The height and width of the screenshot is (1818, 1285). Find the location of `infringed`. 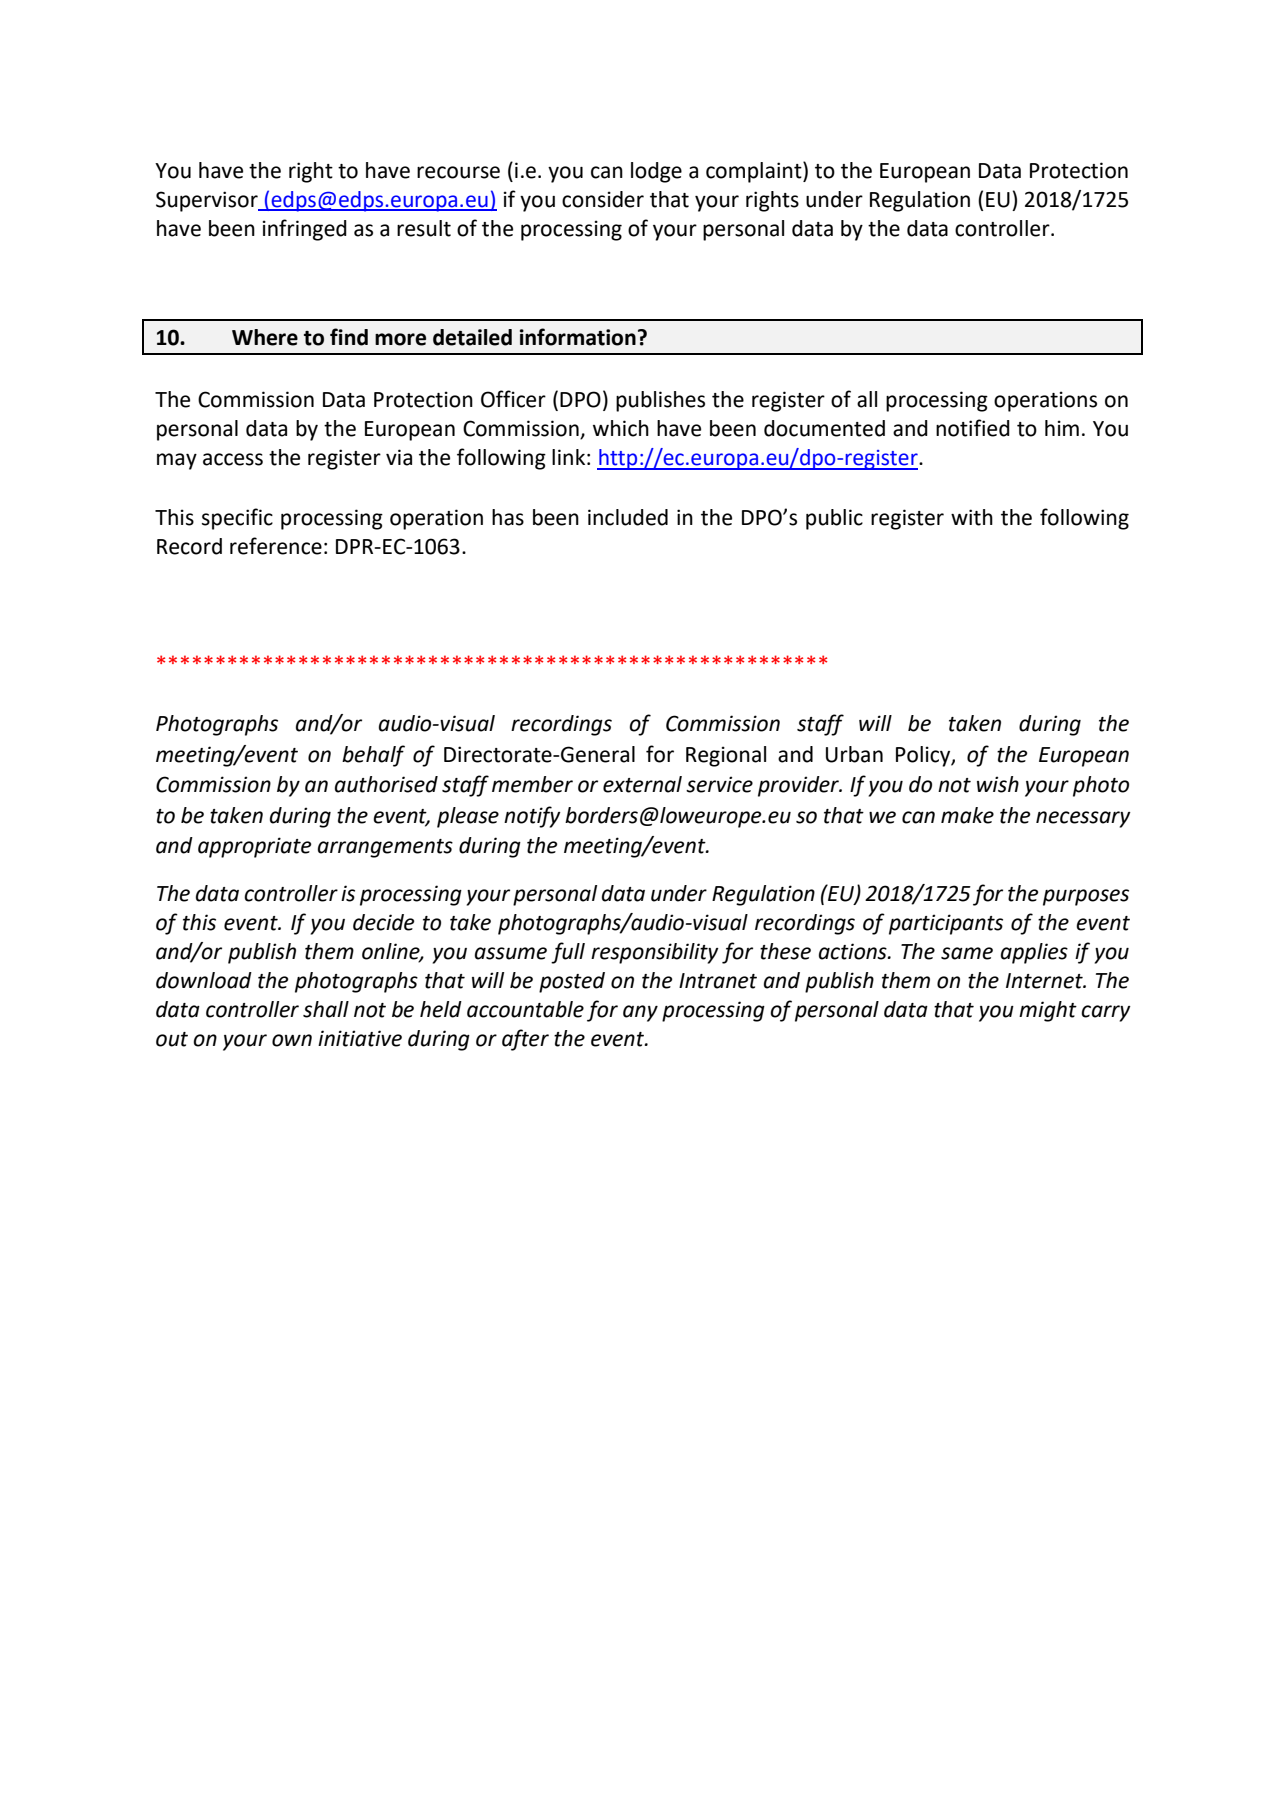

infringed is located at coordinates (305, 230).
